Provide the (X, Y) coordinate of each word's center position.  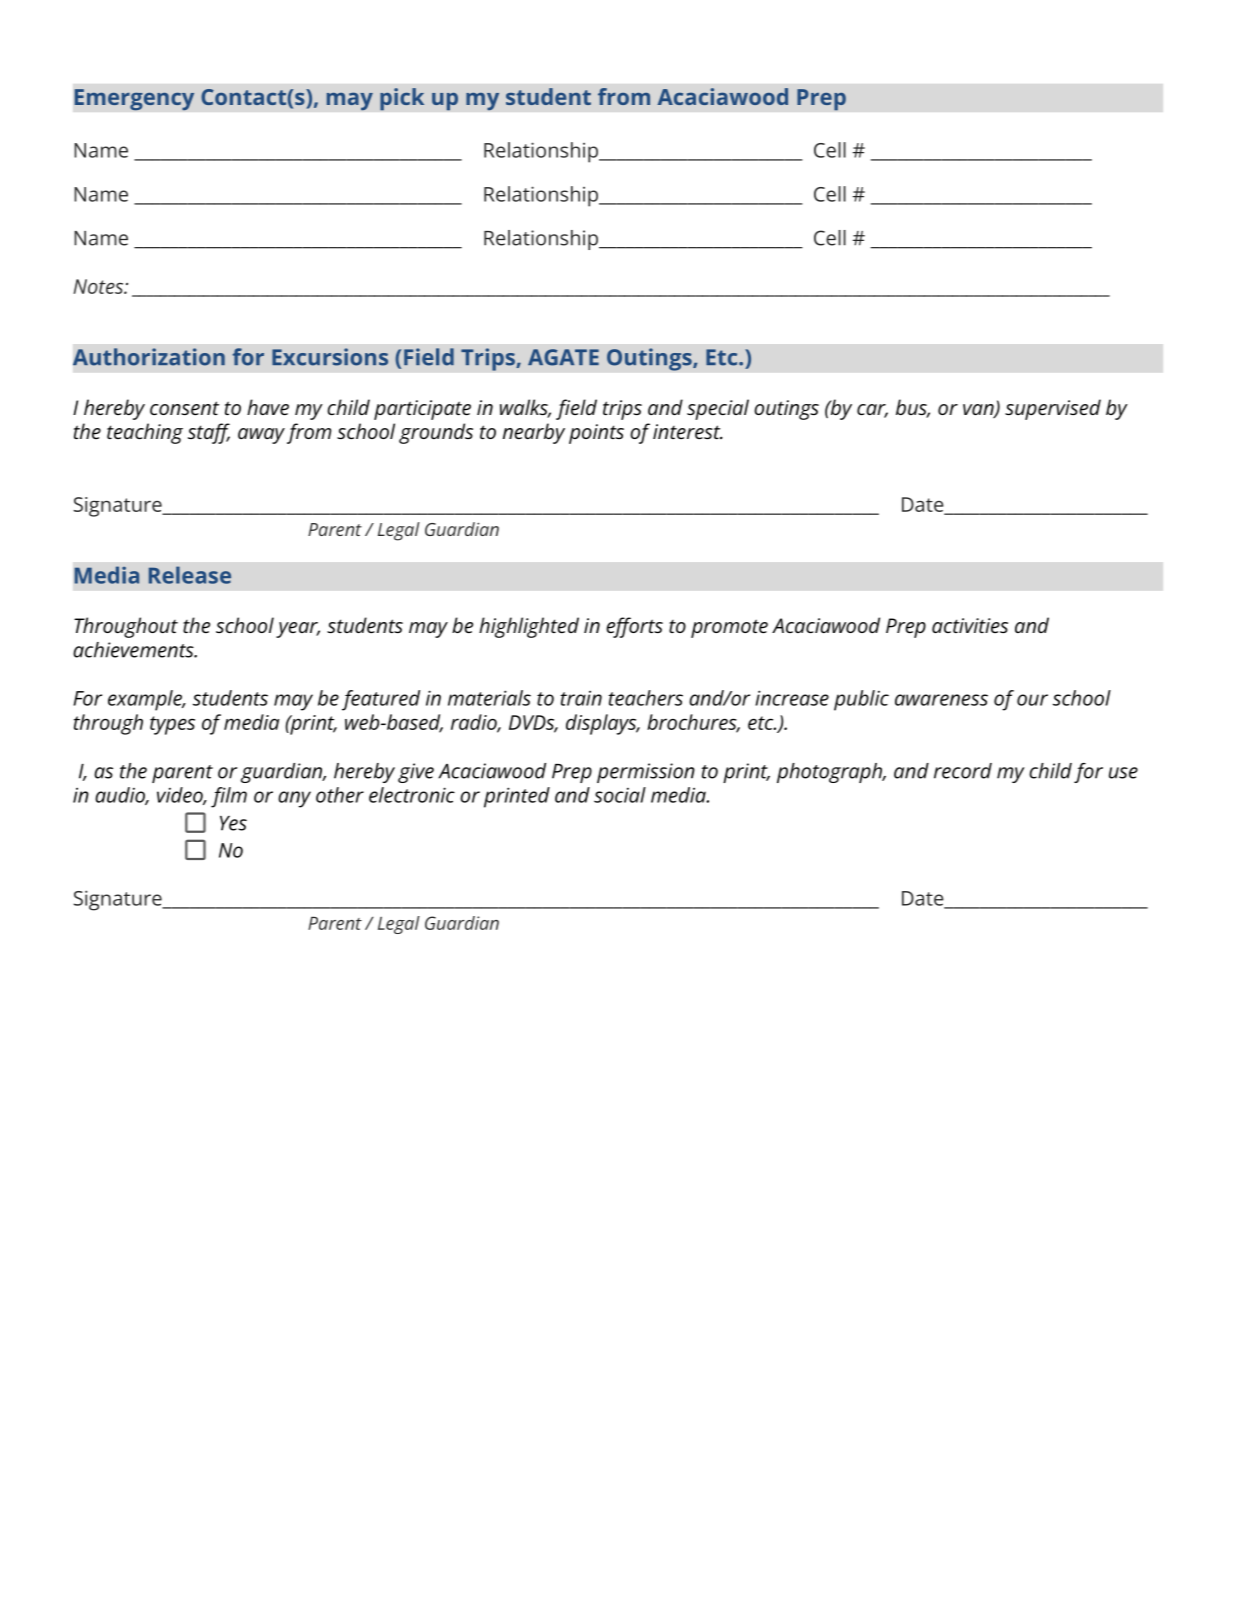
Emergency (134, 100)
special (718, 409)
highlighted (529, 627)
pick (402, 99)
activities (970, 625)
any (294, 799)
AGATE (563, 357)
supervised (1053, 409)
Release (190, 575)
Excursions (330, 357)
